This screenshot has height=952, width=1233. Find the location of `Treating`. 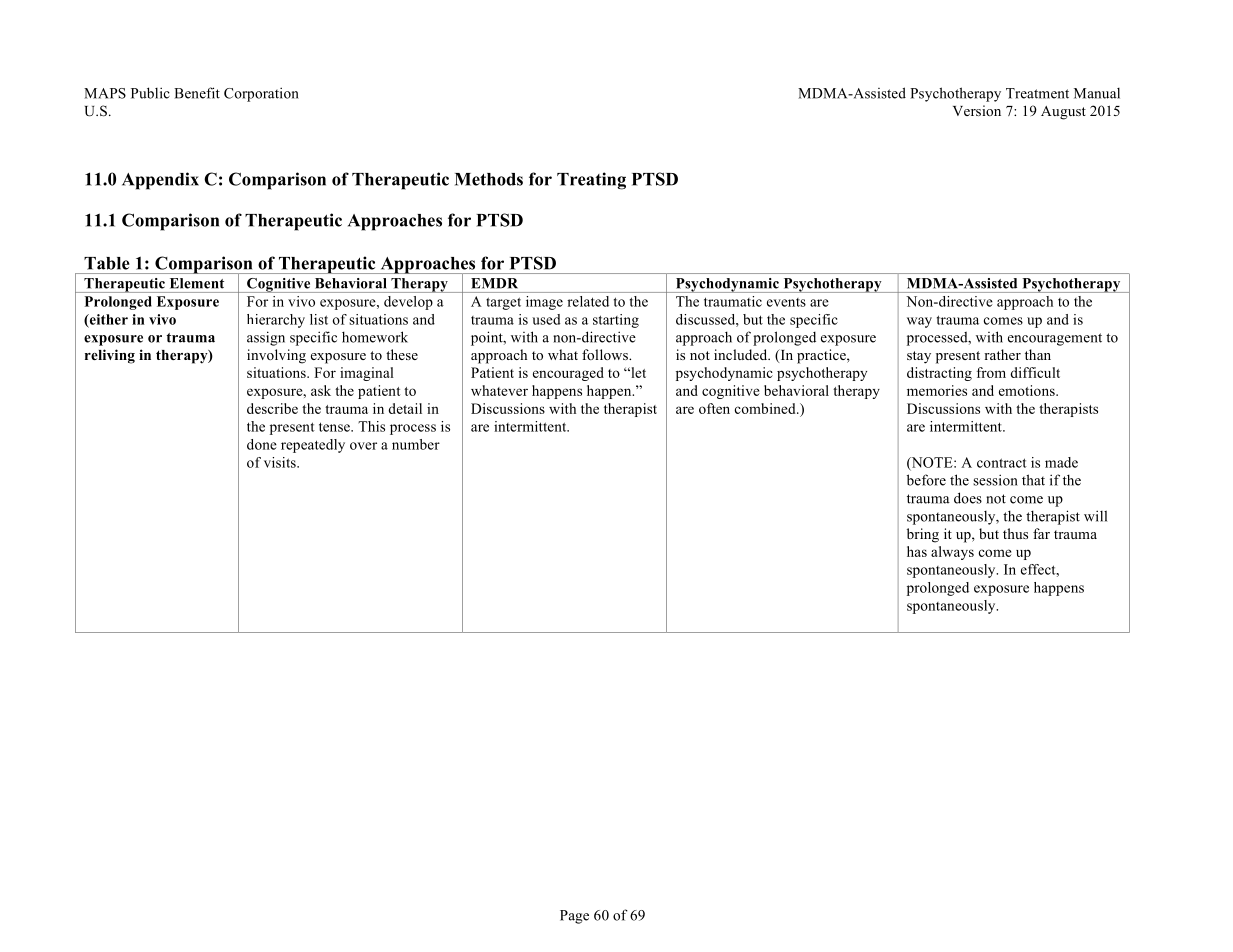

Treating is located at coordinates (591, 181).
